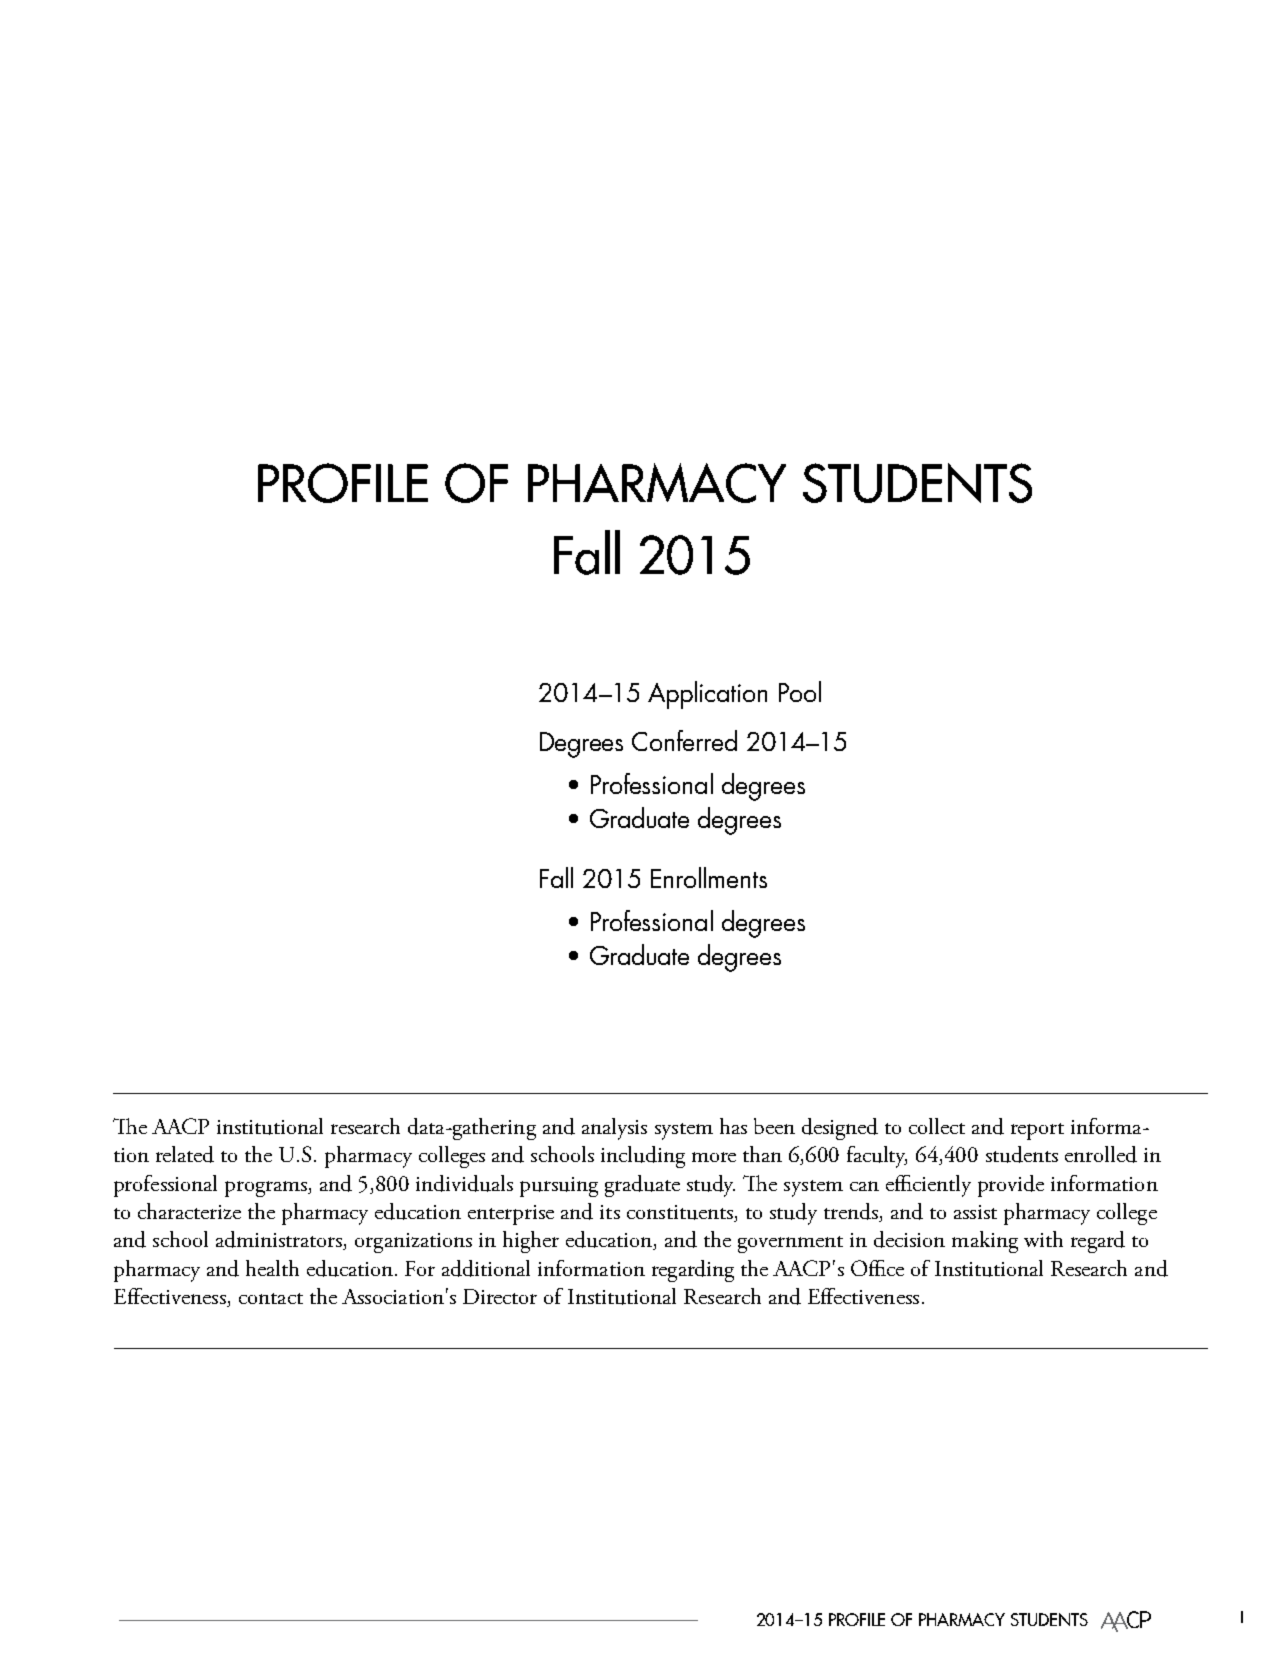 Image resolution: width=1284 pixels, height=1661 pixels. I want to click on health, so click(272, 1268).
